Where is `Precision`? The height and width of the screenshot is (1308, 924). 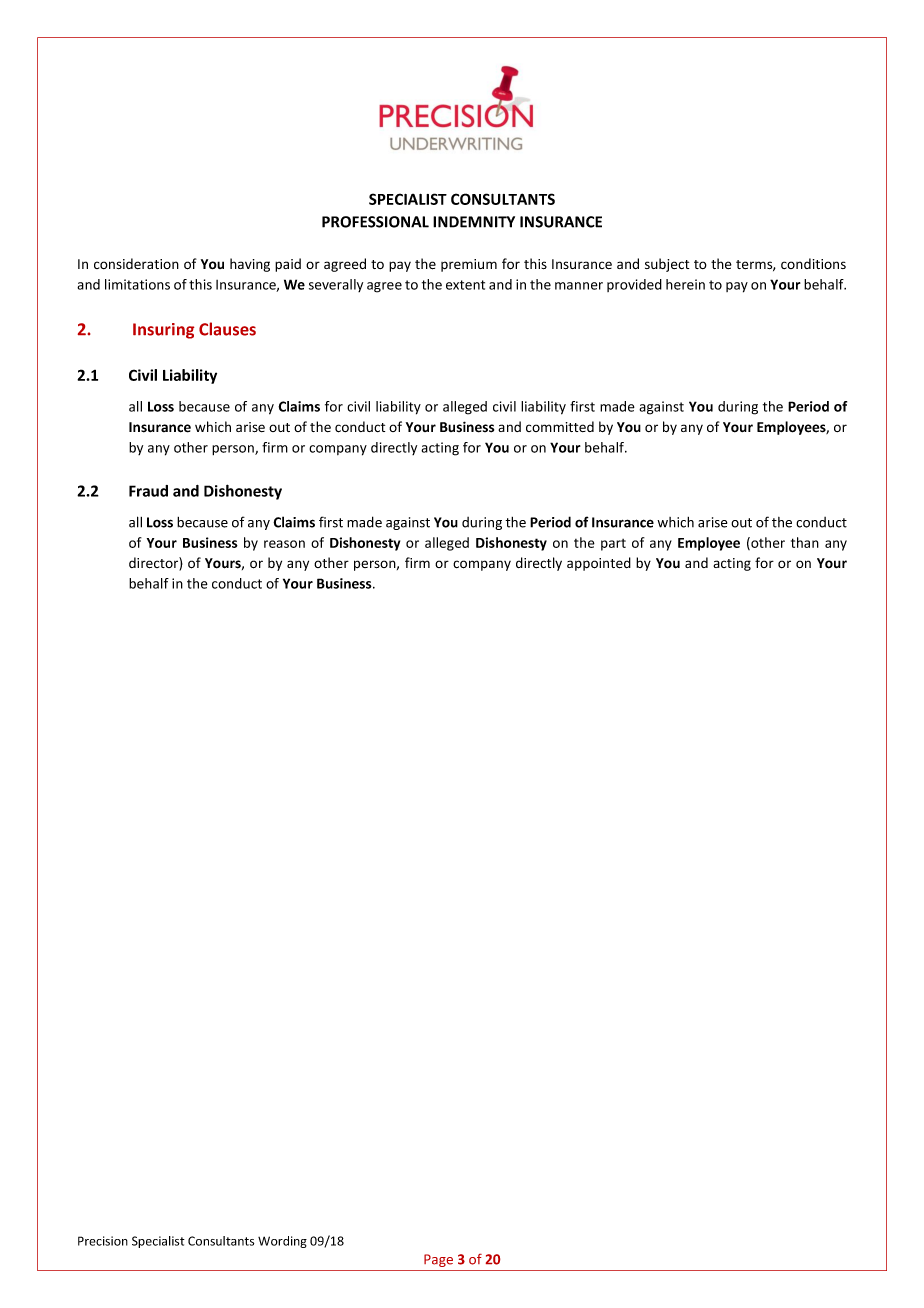
Precision is located at coordinates (103, 1241).
